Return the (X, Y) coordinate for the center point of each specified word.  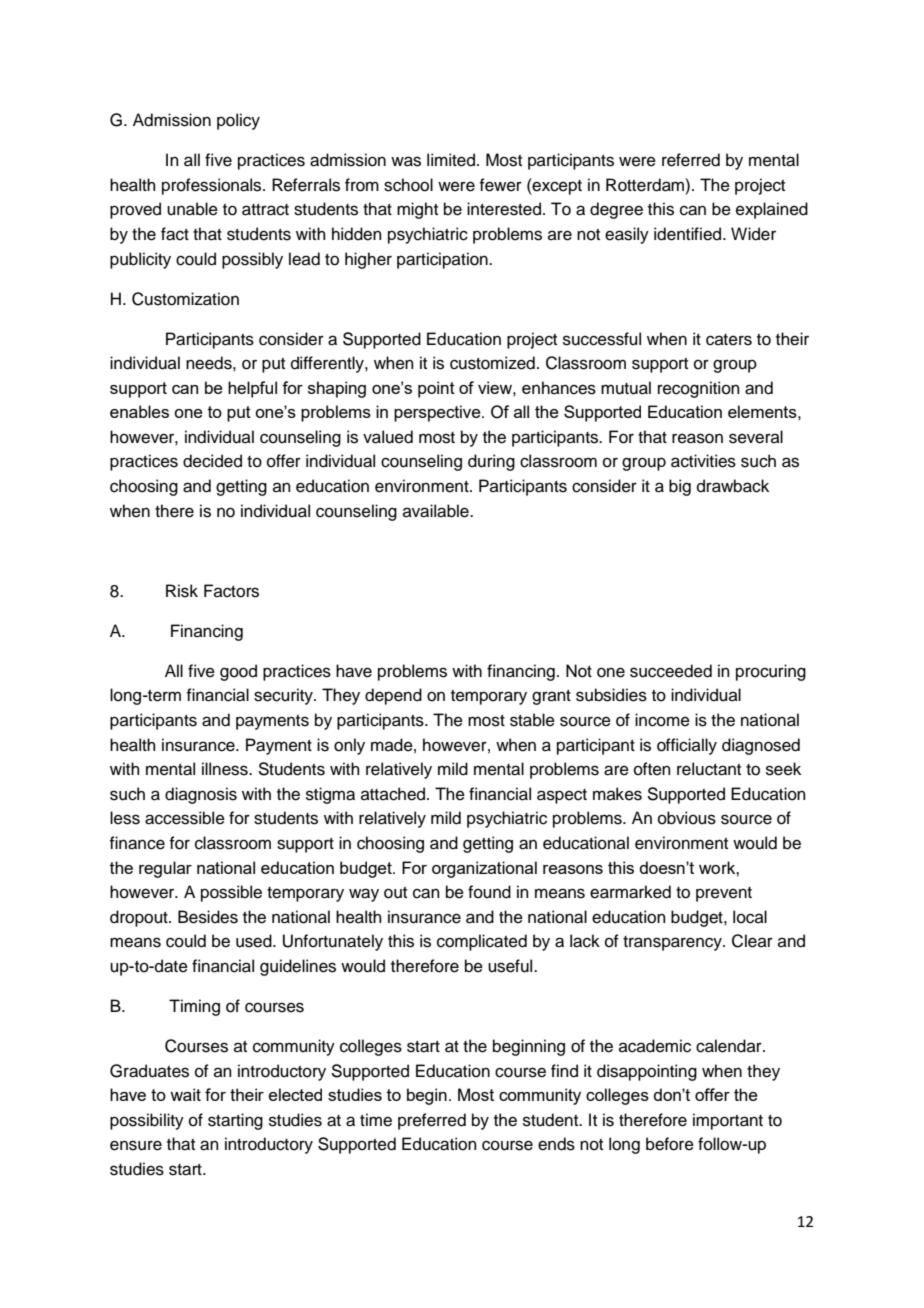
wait (185, 1094)
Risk (182, 591)
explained (772, 210)
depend (393, 696)
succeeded (671, 671)
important (728, 1121)
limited (452, 160)
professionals (213, 186)
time (376, 1120)
